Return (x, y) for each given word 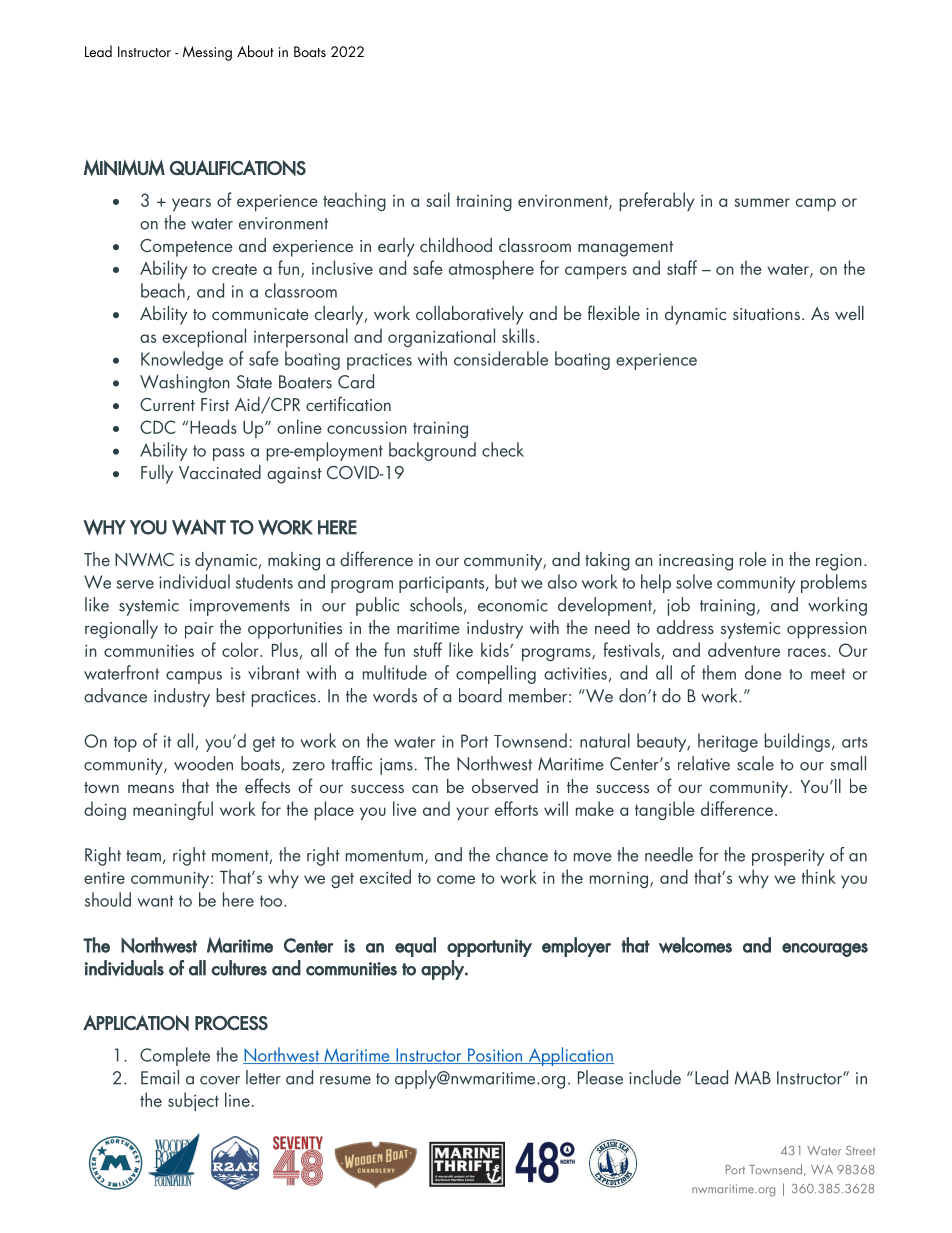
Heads (213, 426)
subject (193, 1102)
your (472, 814)
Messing (207, 53)
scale (755, 763)
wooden (203, 763)
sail (438, 199)
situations (766, 314)
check (503, 449)
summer (762, 202)
